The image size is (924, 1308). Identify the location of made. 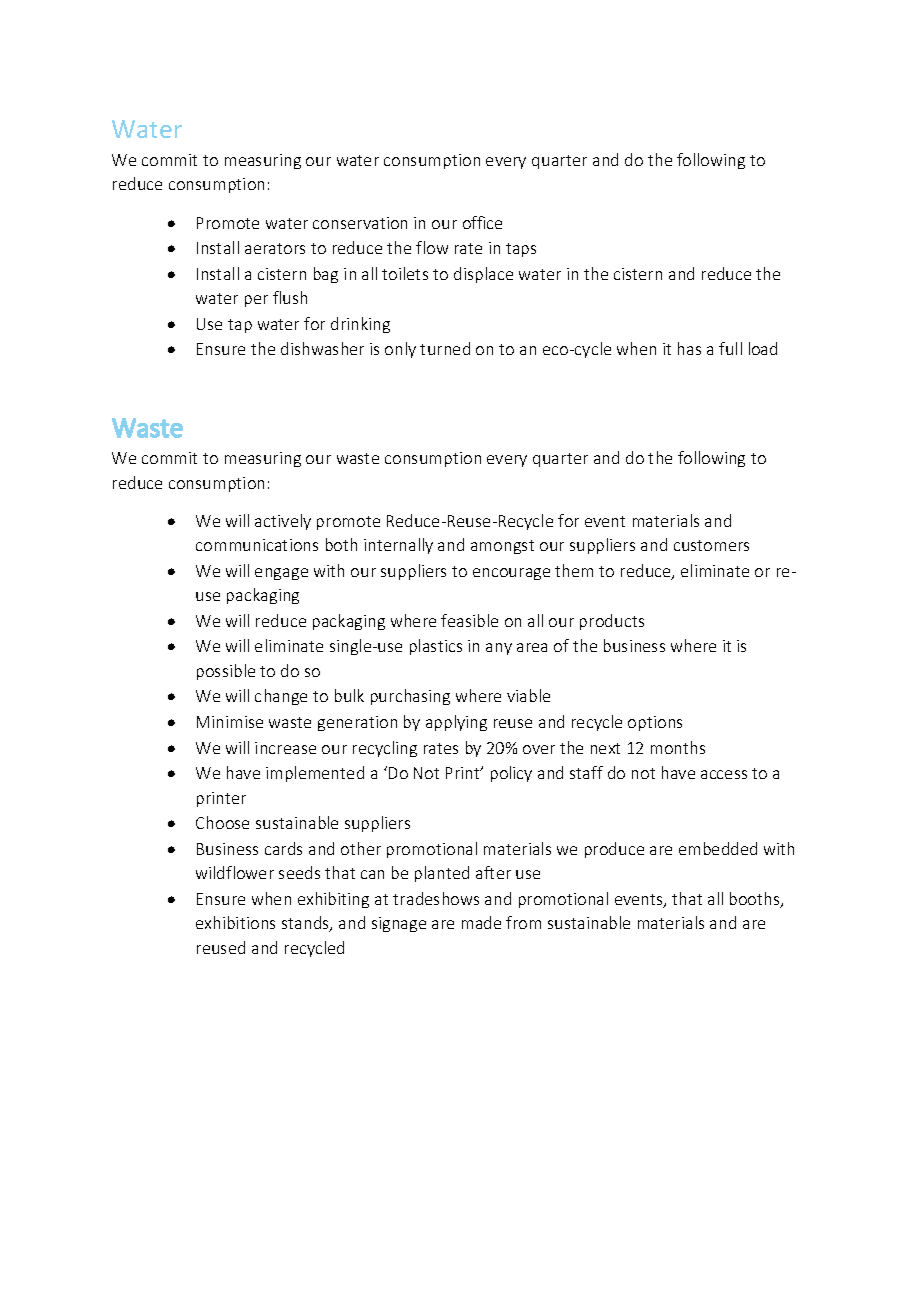
(481, 922).
